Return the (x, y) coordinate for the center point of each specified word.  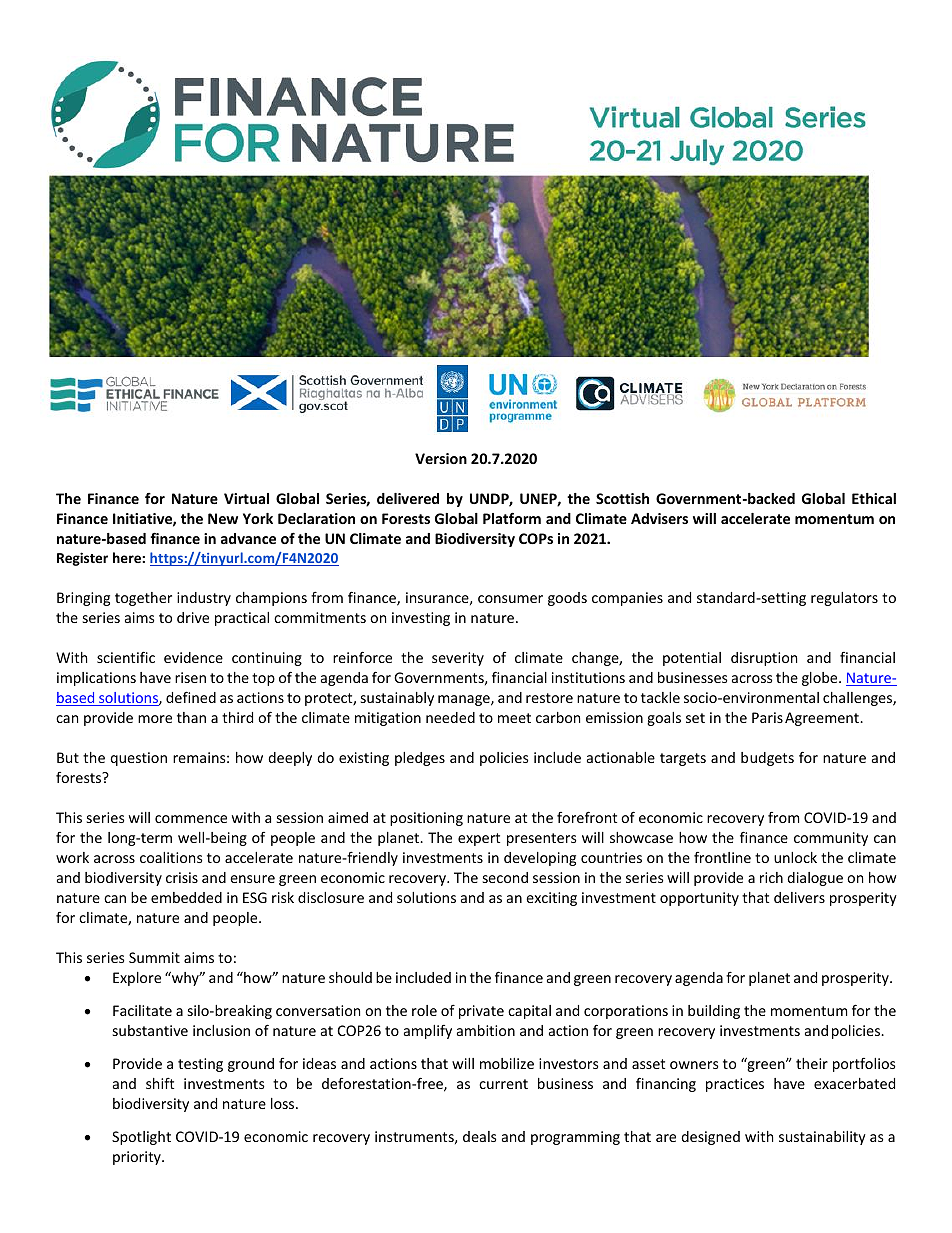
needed (450, 717)
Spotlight (141, 1138)
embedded (186, 897)
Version (441, 458)
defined (191, 697)
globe (821, 679)
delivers (799, 897)
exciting (551, 899)
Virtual (246, 498)
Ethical (874, 498)
